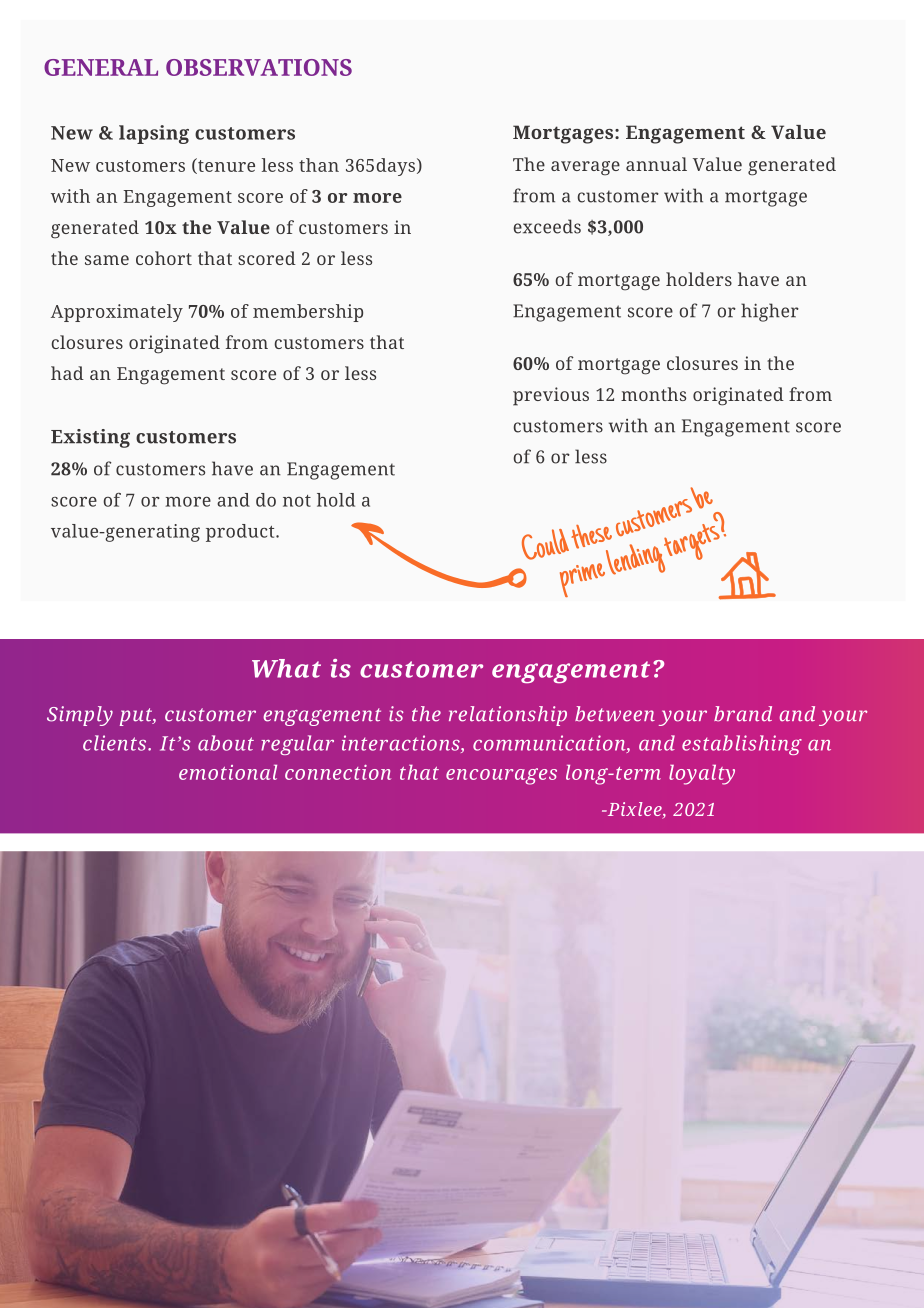 This screenshot has width=924, height=1308. What do you see at coordinates (547, 226) in the screenshot?
I see `exceeds` at bounding box center [547, 226].
